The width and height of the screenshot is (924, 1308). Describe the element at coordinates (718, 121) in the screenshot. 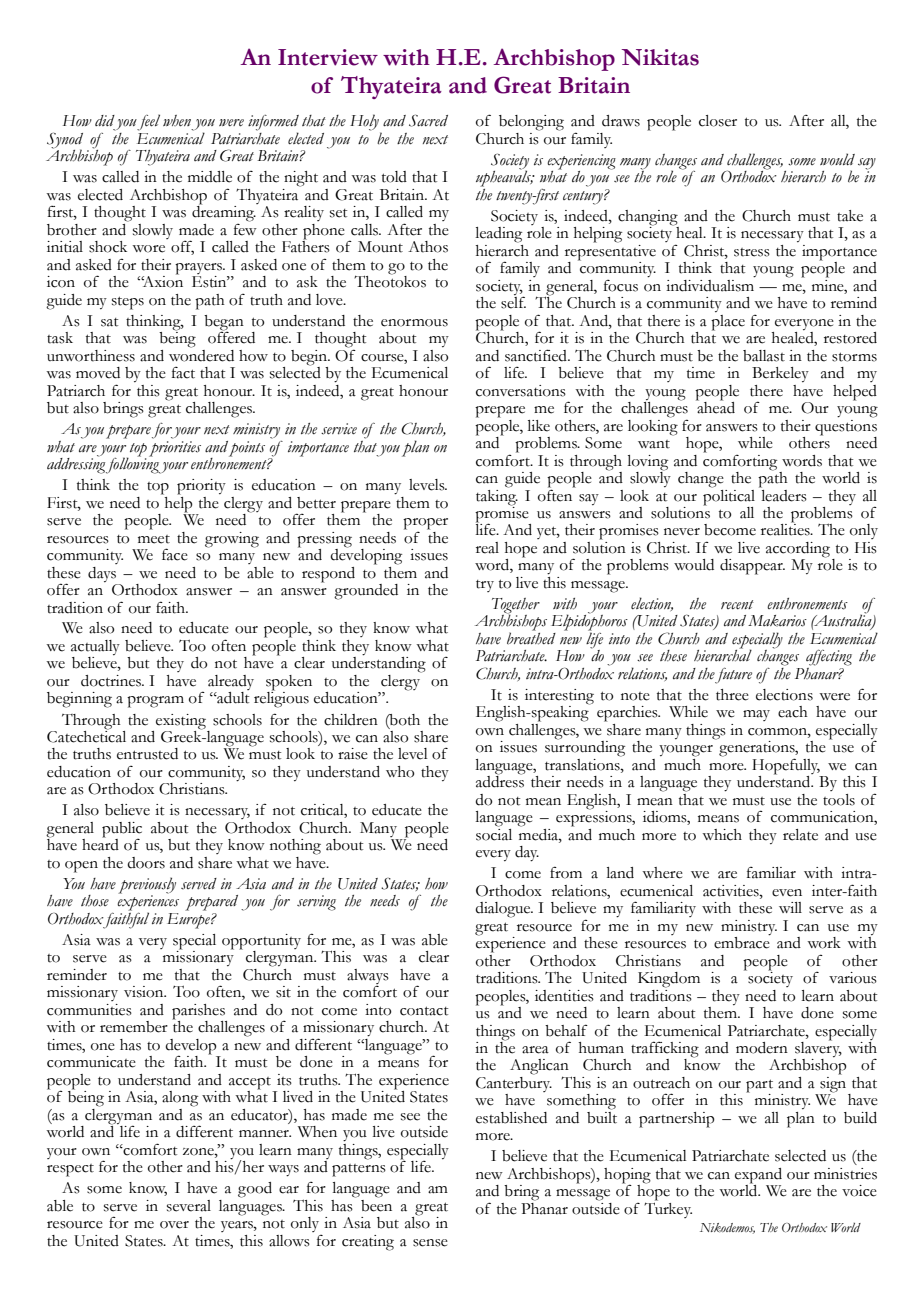

I see `closer` at that location.
